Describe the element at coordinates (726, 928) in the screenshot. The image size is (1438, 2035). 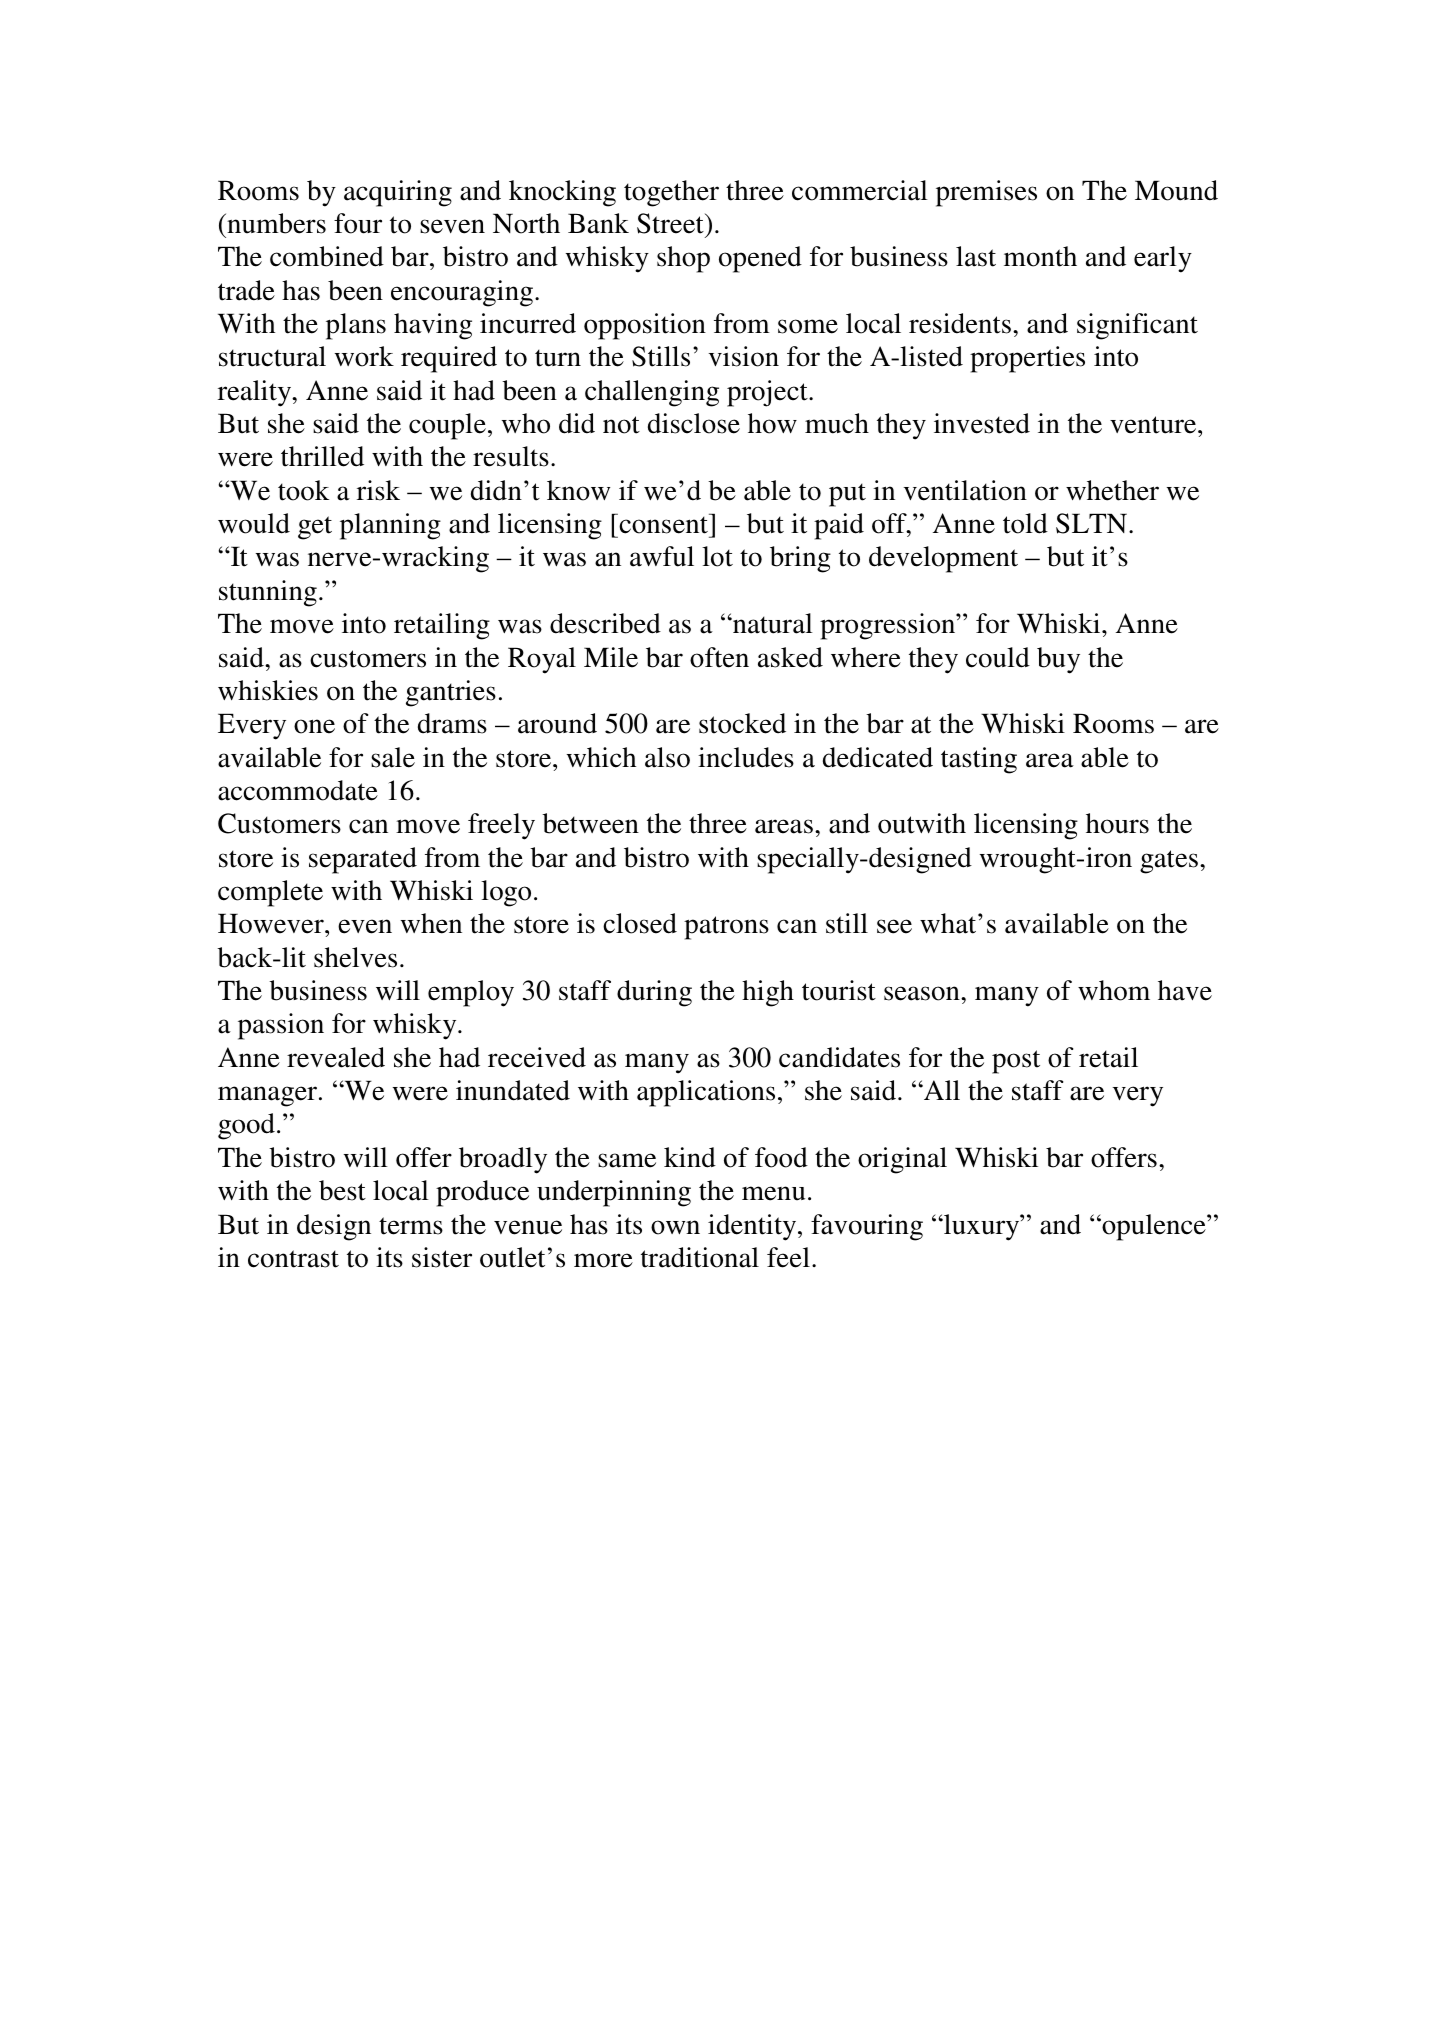
I see `patrons` at that location.
